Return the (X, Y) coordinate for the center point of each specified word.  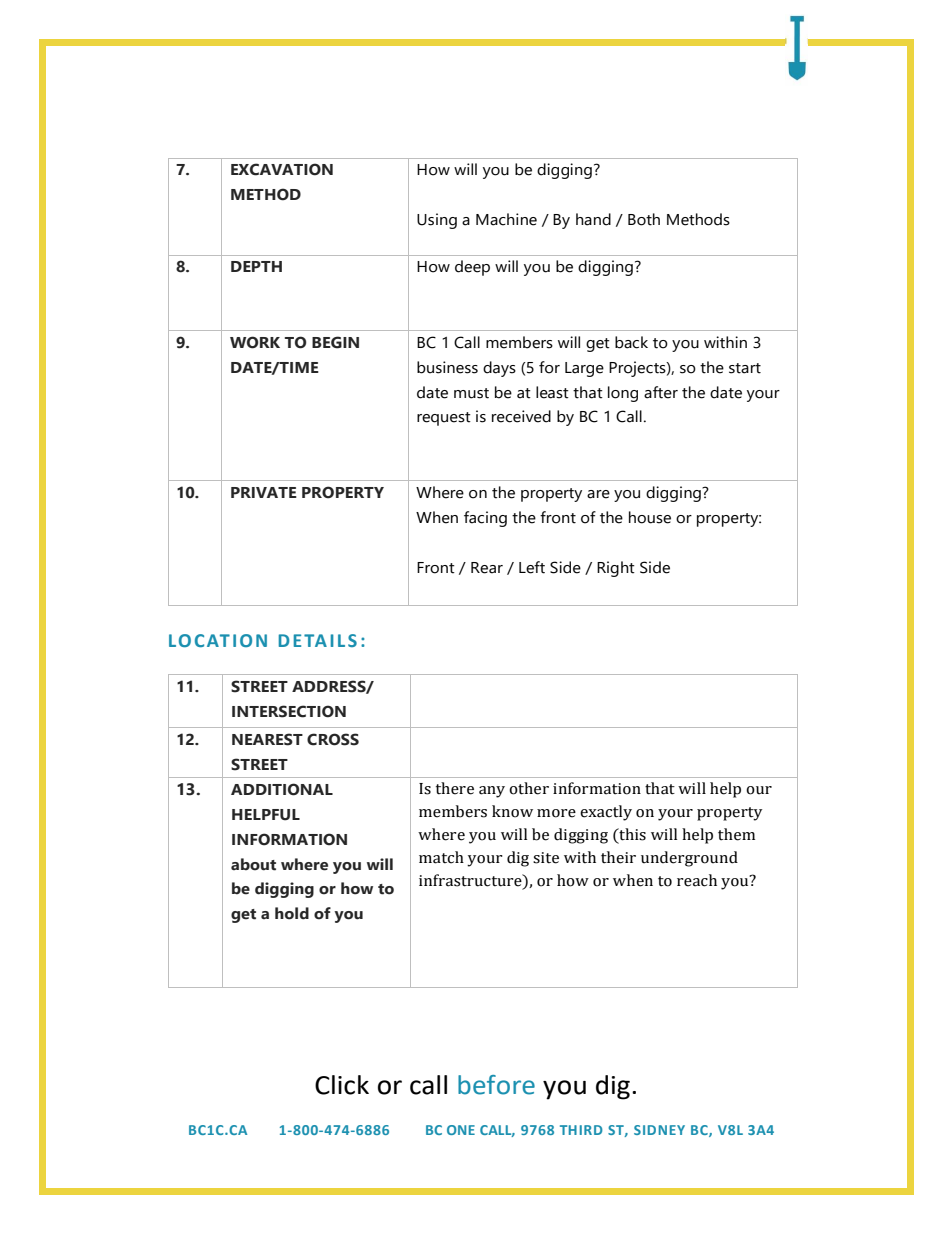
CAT (212, 640)
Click (342, 1085)
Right (616, 569)
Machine (506, 219)
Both (644, 219)
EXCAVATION (282, 169)
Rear (487, 568)
